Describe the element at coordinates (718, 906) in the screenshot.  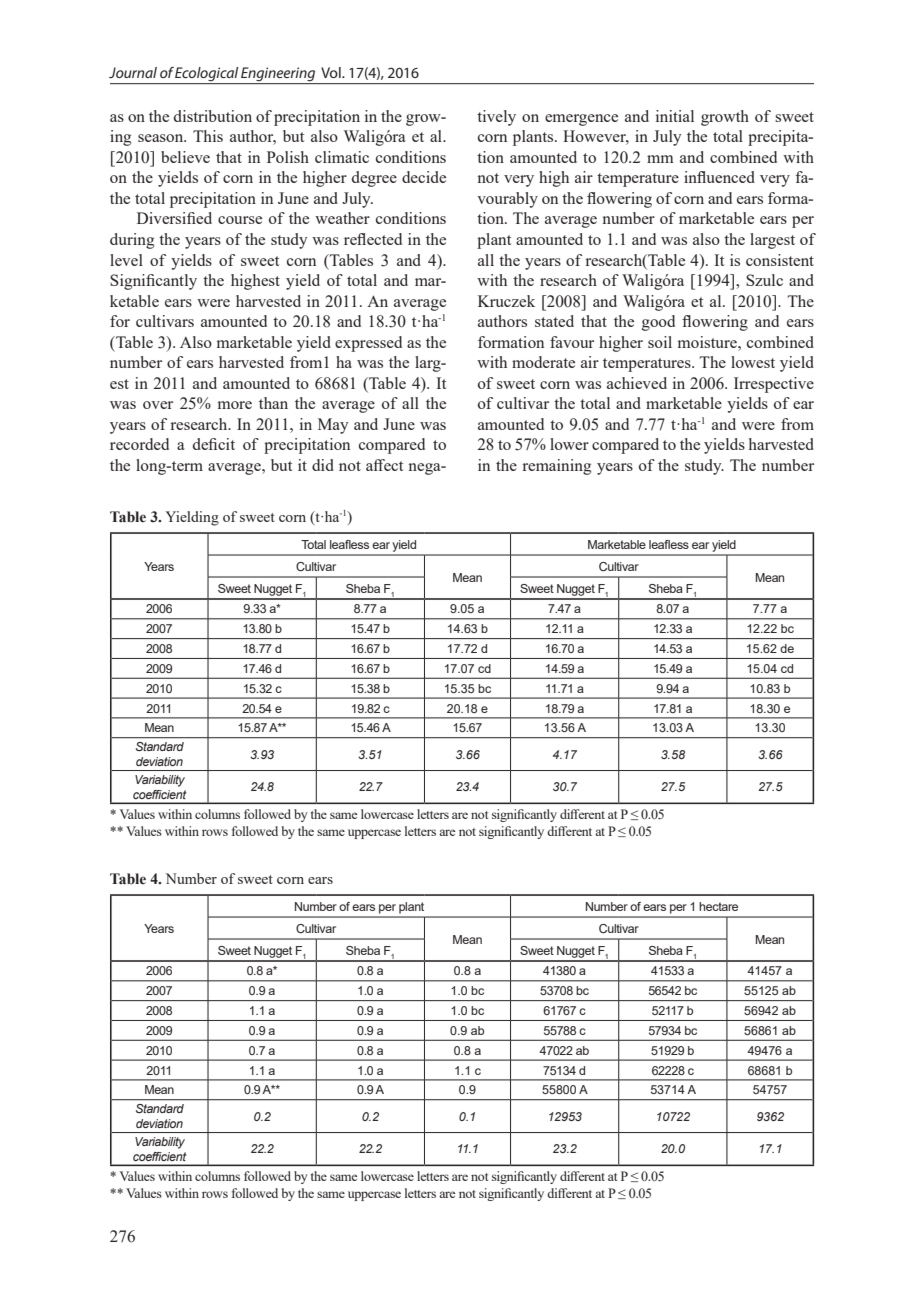
I see `hectare` at that location.
